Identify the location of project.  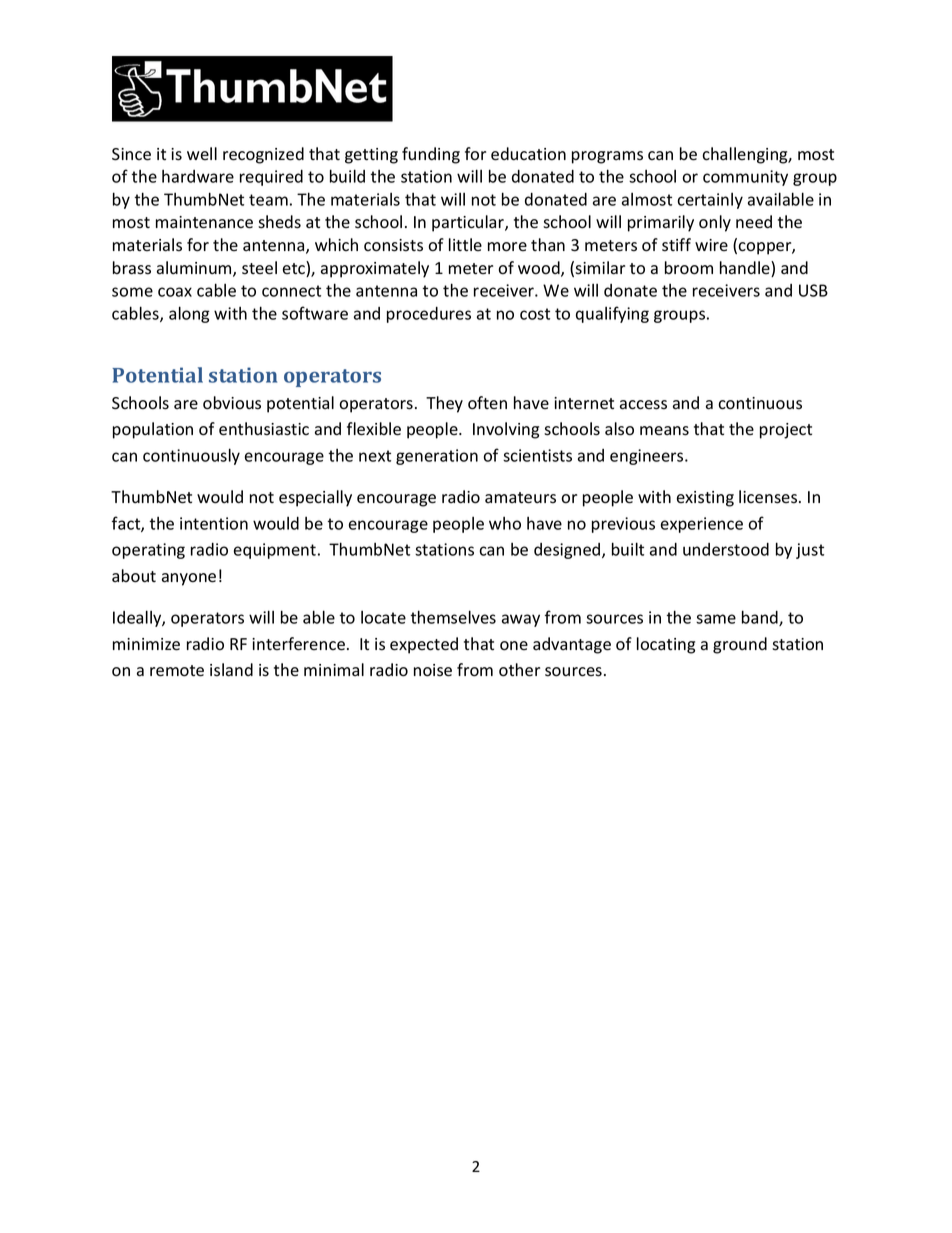
(786, 431).
